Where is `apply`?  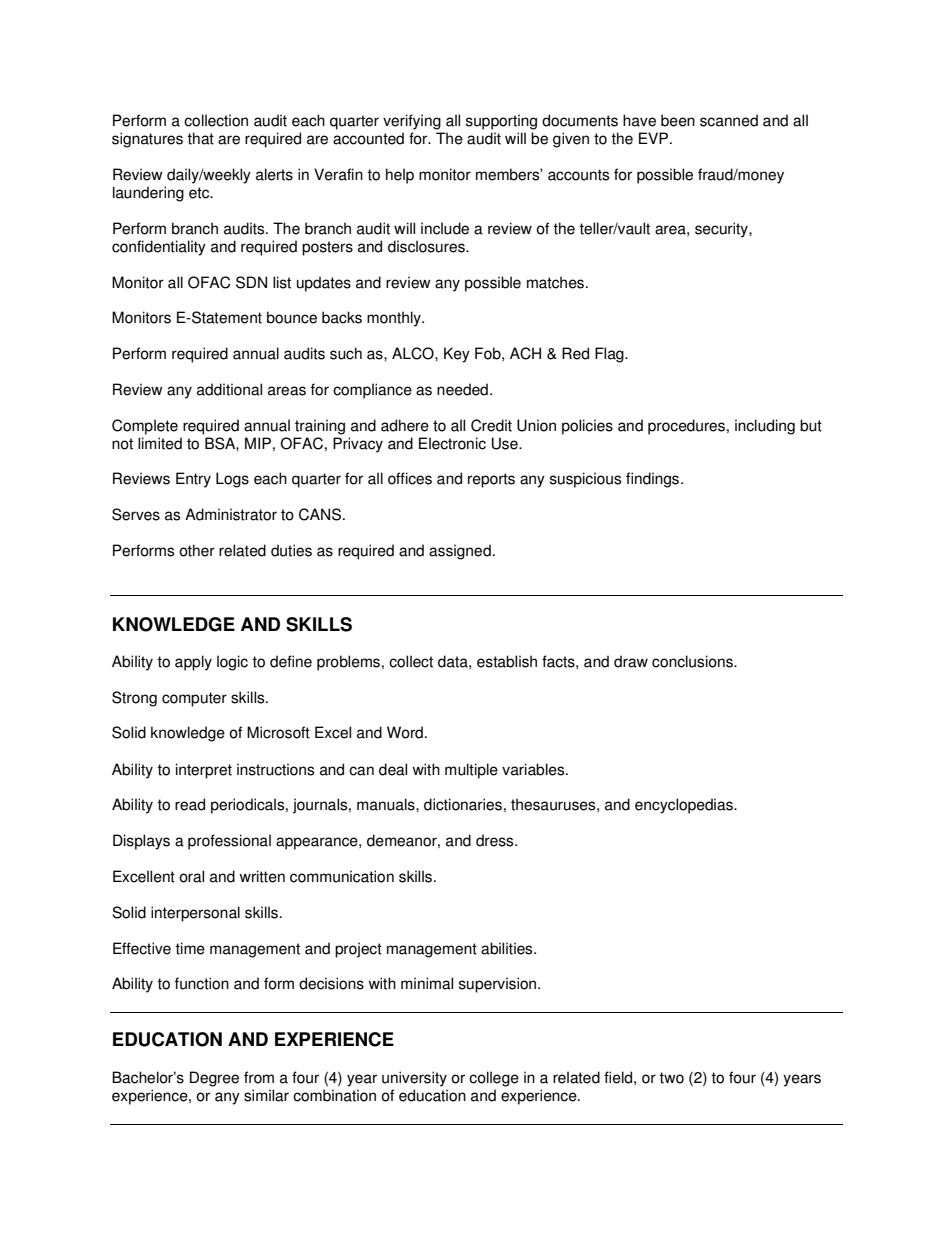
apply is located at coordinates (193, 663).
